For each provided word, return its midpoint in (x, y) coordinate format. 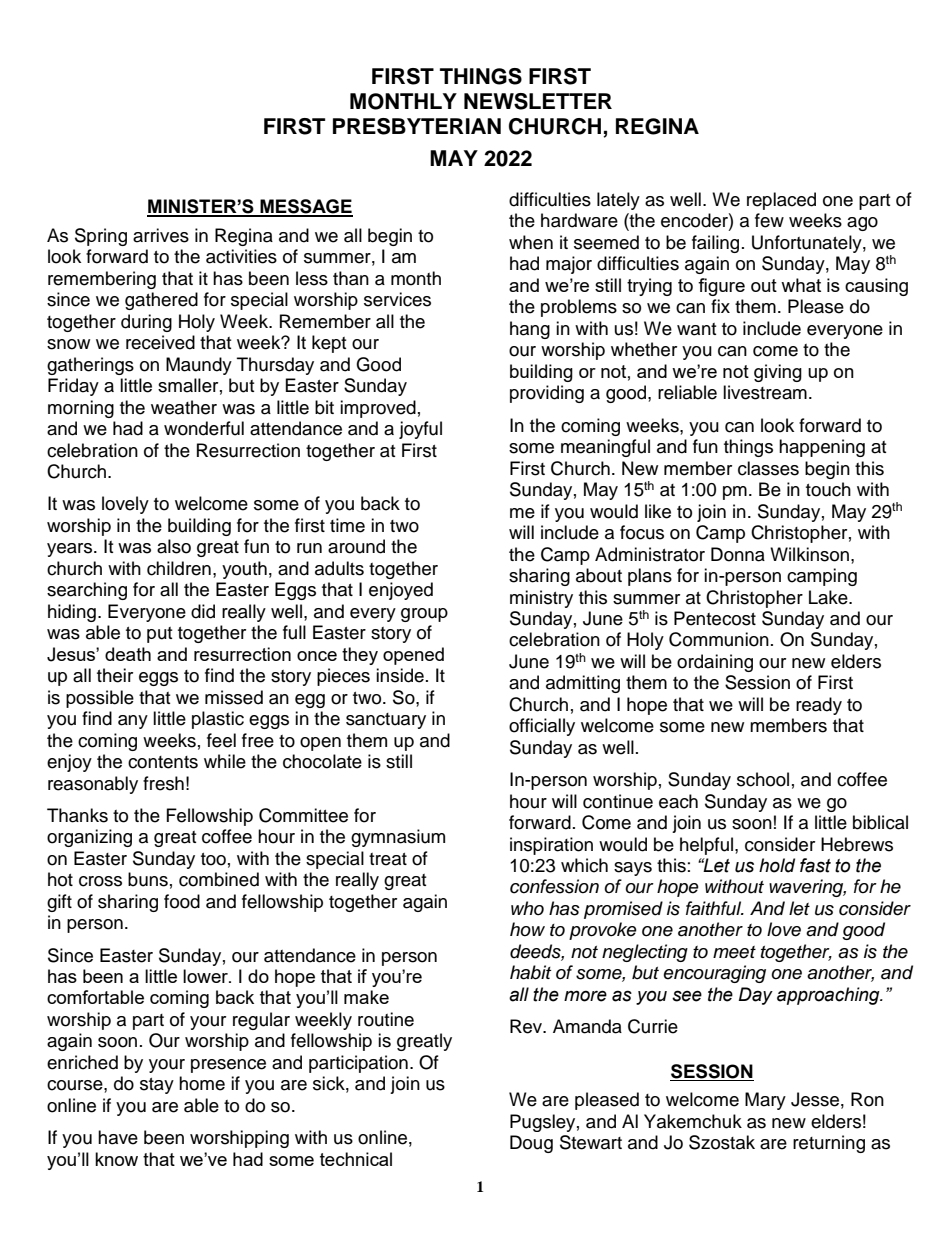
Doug (531, 1144)
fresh (163, 783)
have (118, 1137)
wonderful (204, 428)
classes (768, 468)
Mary (765, 1101)
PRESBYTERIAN (417, 126)
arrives (161, 235)
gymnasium (398, 838)
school (763, 779)
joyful (420, 430)
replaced (781, 201)
